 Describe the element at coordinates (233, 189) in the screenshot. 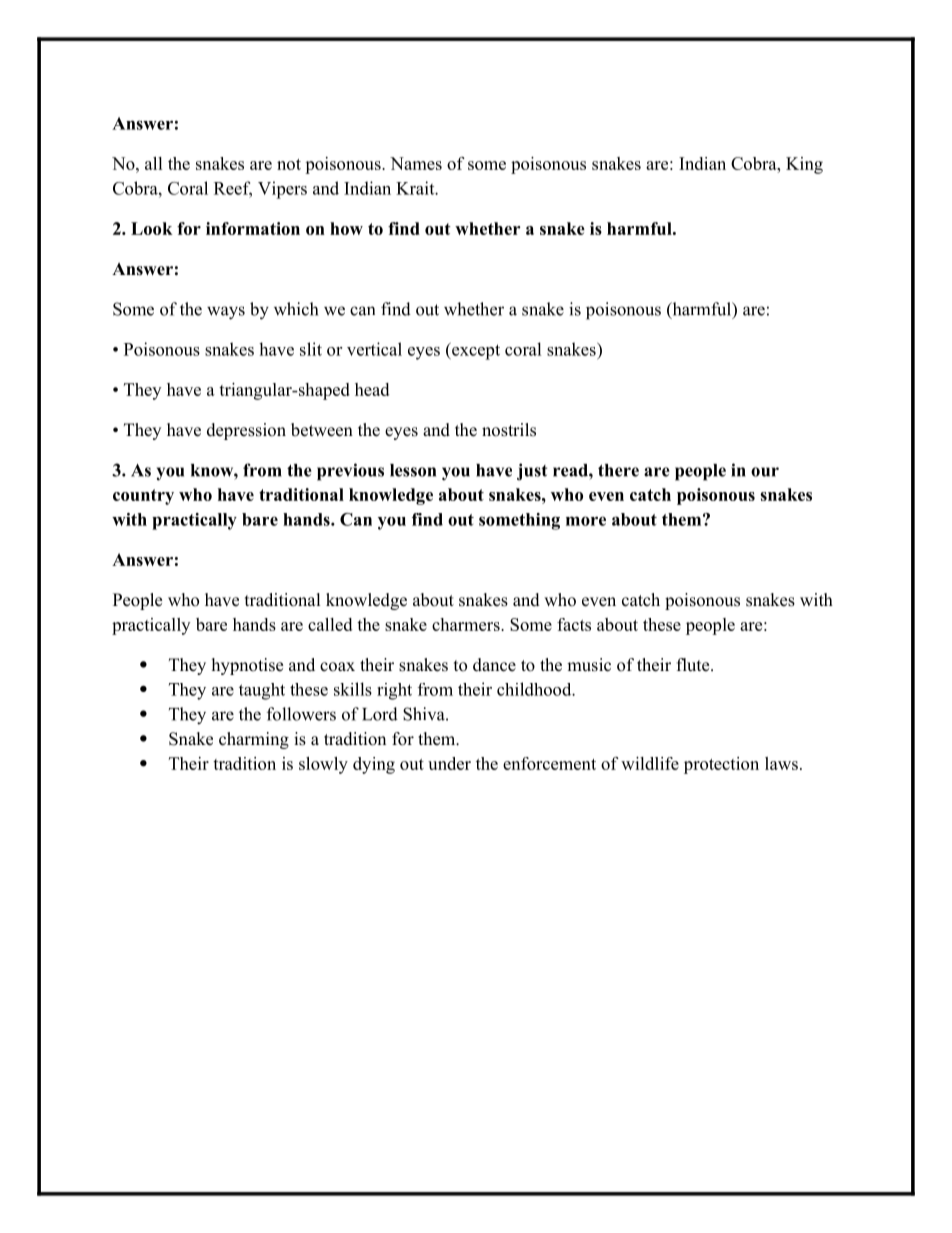

I see `Reef` at that location.
